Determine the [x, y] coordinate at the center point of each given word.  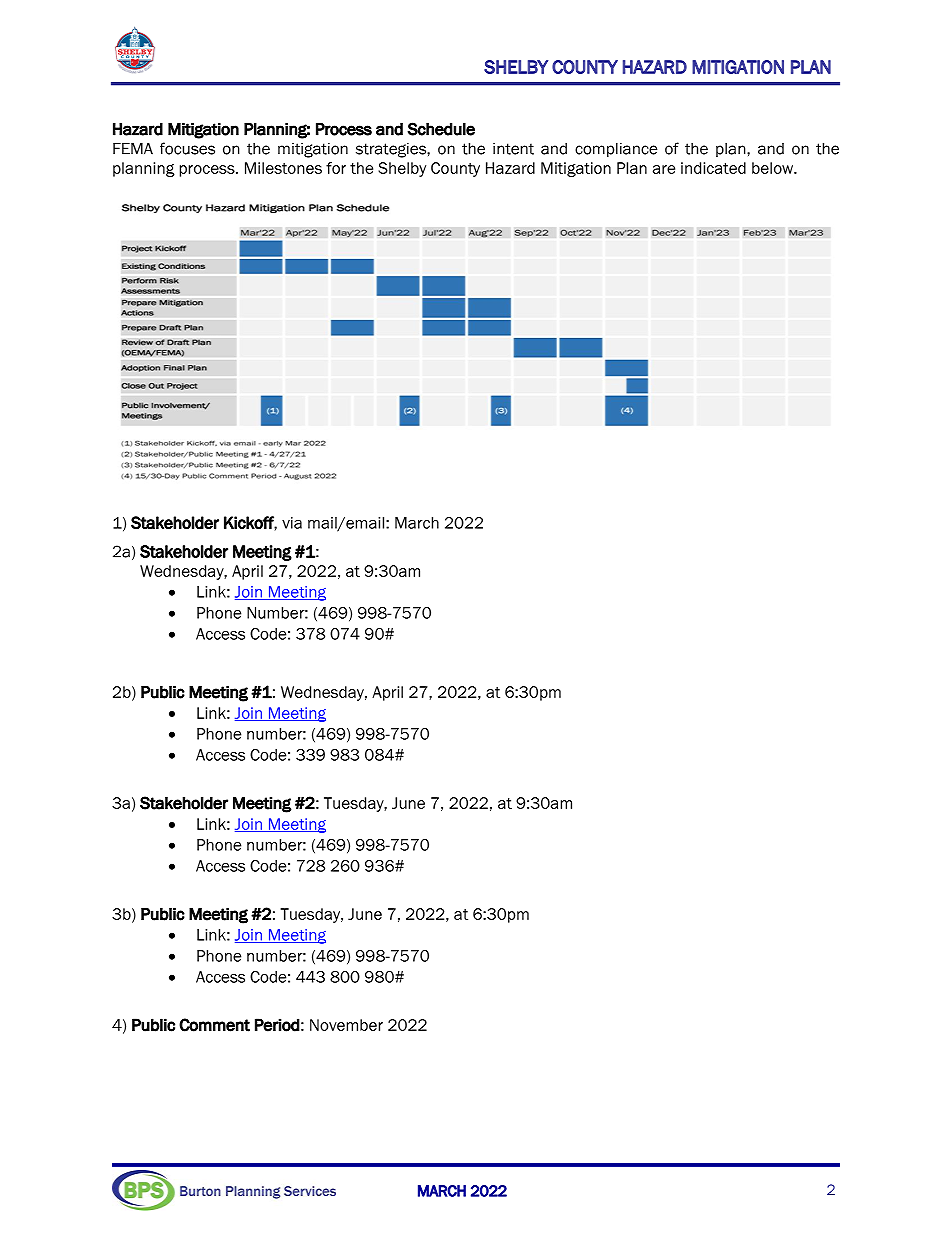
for [336, 168]
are [664, 169]
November [346, 1025]
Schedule [441, 129]
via [292, 523]
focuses [187, 148]
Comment [214, 1025]
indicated [713, 168]
